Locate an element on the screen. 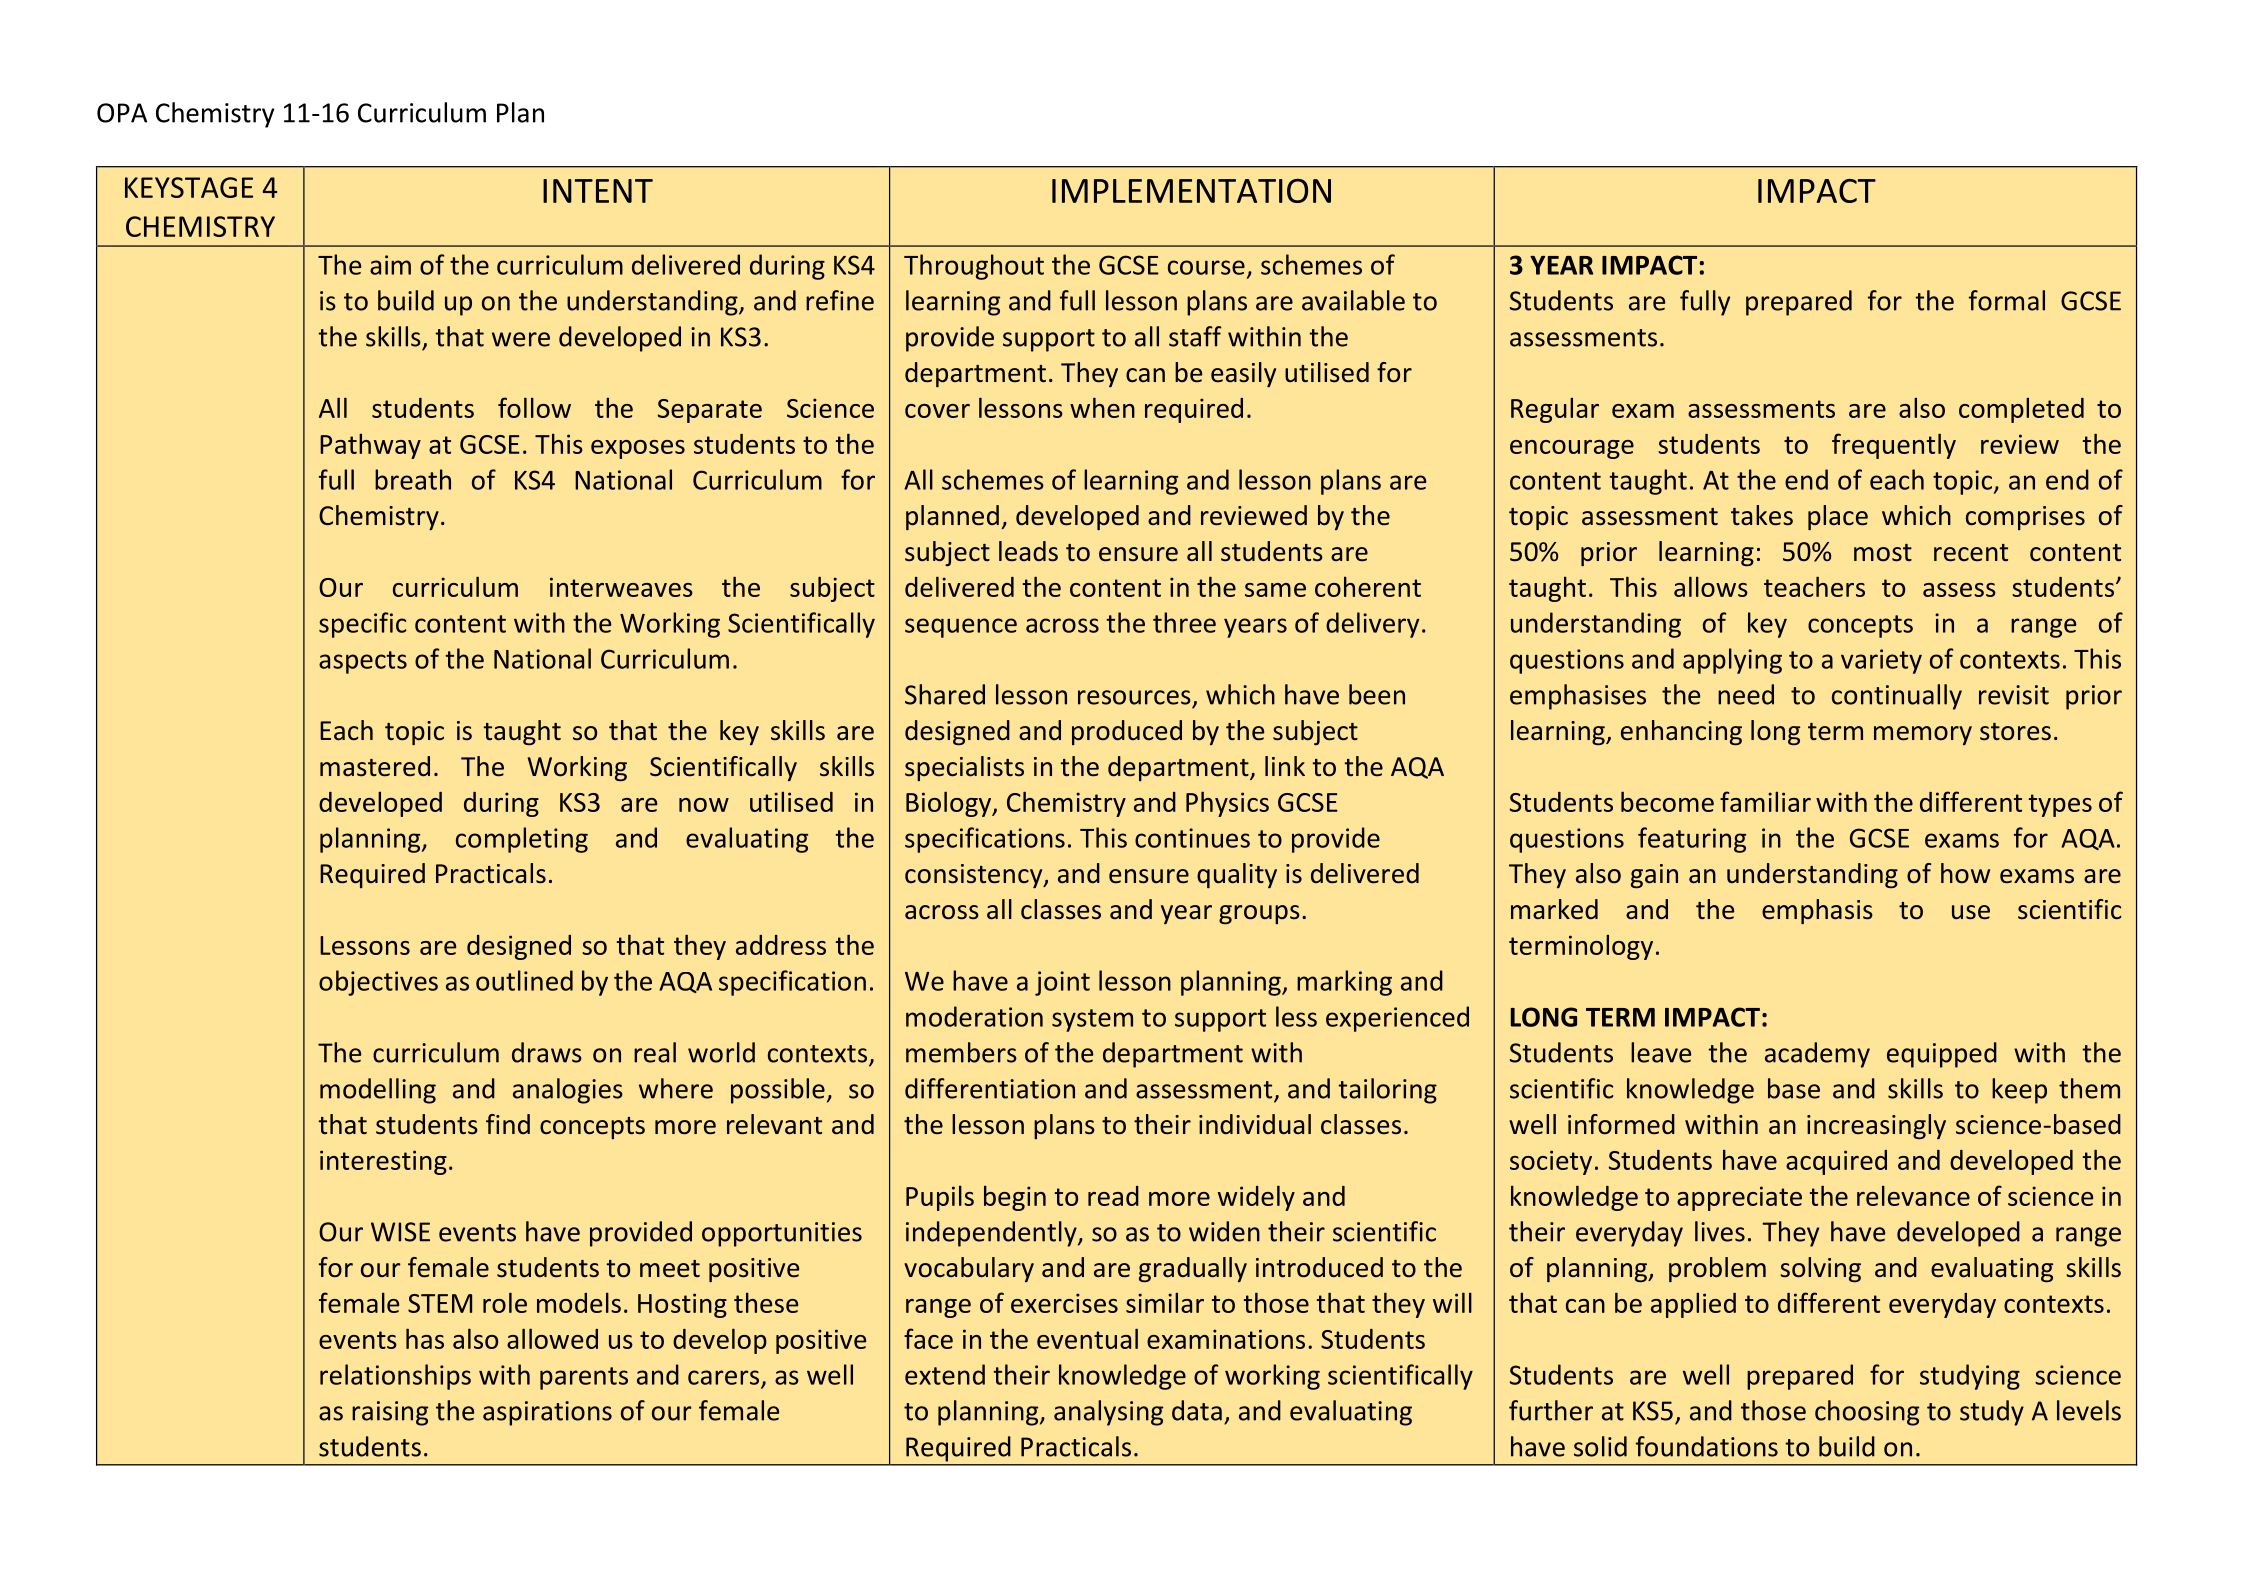 The height and width of the screenshot is (1587, 2244). formal is located at coordinates (2007, 300).
